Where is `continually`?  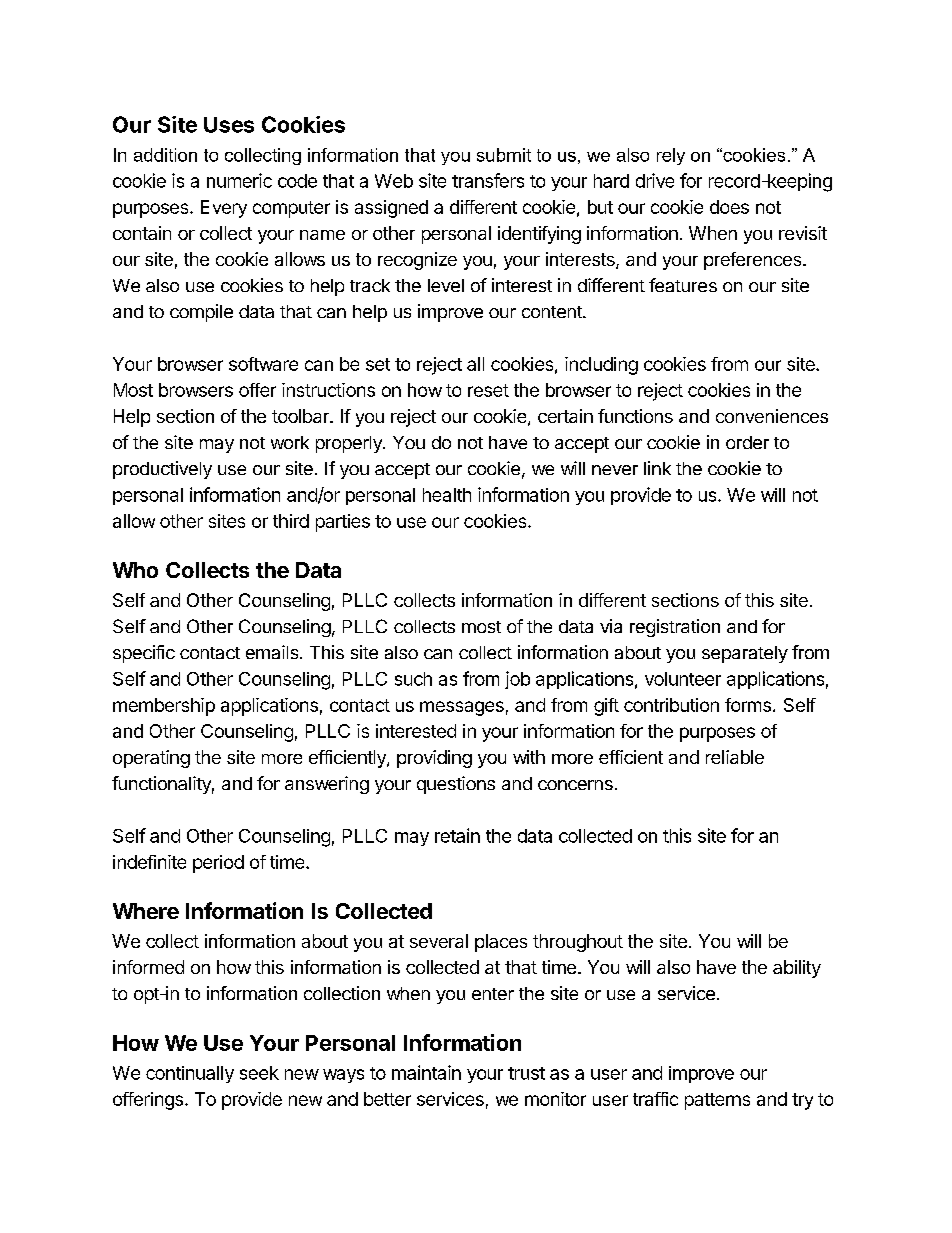
continually is located at coordinates (190, 1074).
